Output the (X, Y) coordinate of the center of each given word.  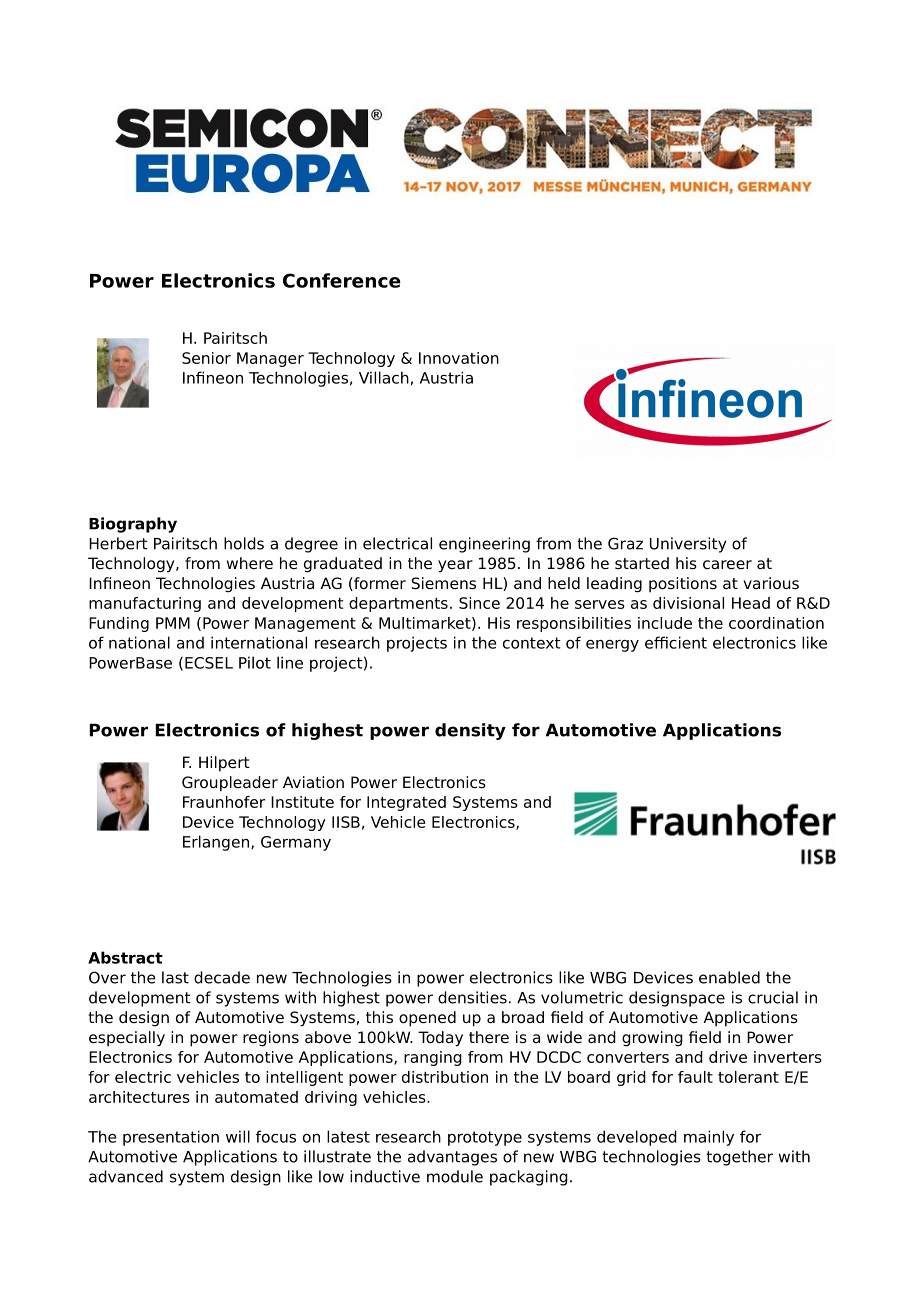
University (688, 545)
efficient (676, 642)
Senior (206, 358)
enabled (729, 977)
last (175, 977)
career (727, 565)
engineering (484, 545)
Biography (133, 525)
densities (472, 997)
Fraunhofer (224, 802)
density (470, 731)
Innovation (459, 358)
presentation (171, 1138)
